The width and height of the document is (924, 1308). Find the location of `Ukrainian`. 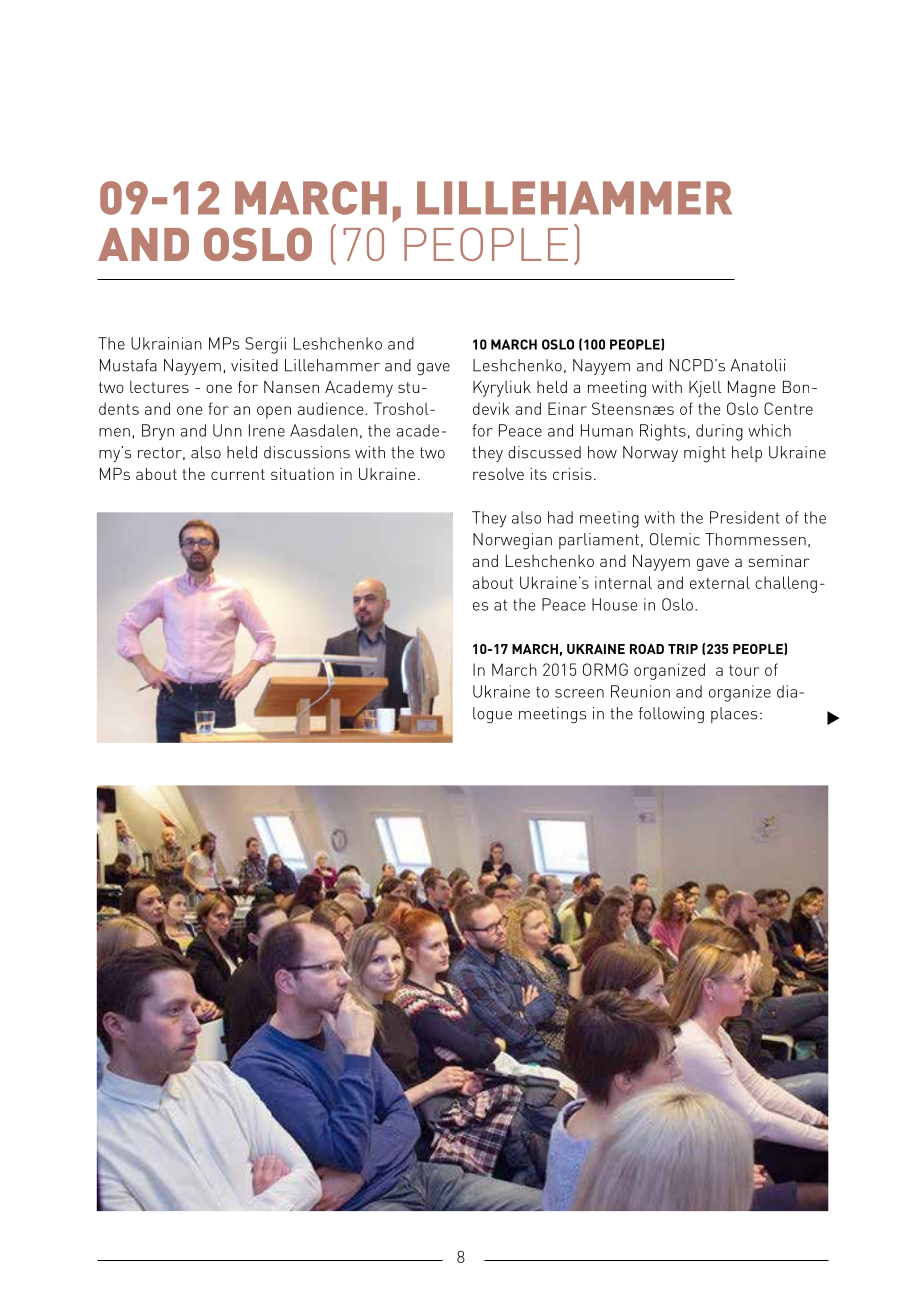

Ukrainian is located at coordinates (166, 343).
